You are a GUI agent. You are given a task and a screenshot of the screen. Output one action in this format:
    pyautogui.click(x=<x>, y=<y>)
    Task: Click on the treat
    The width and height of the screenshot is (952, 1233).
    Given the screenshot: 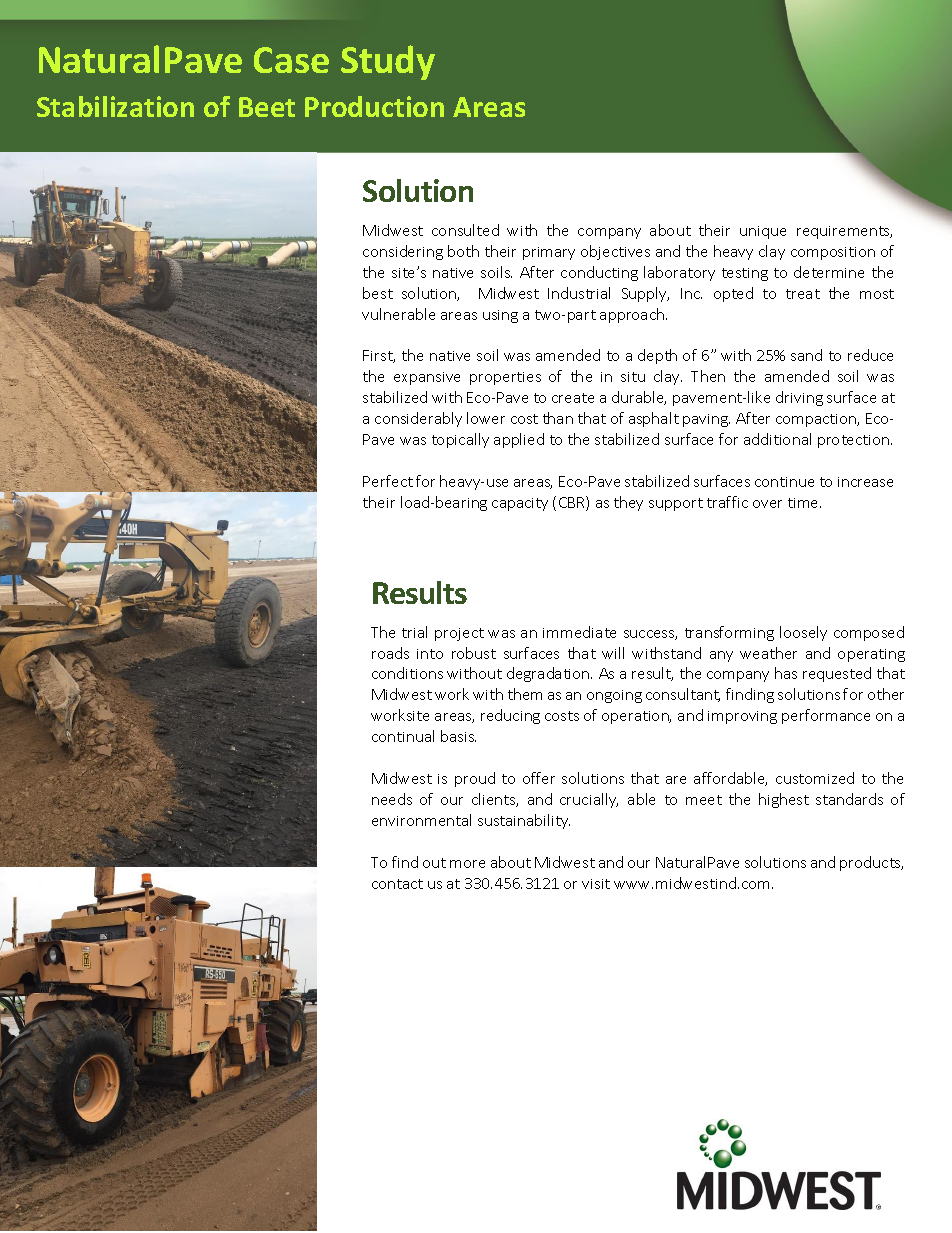 What is the action you would take?
    pyautogui.click(x=803, y=294)
